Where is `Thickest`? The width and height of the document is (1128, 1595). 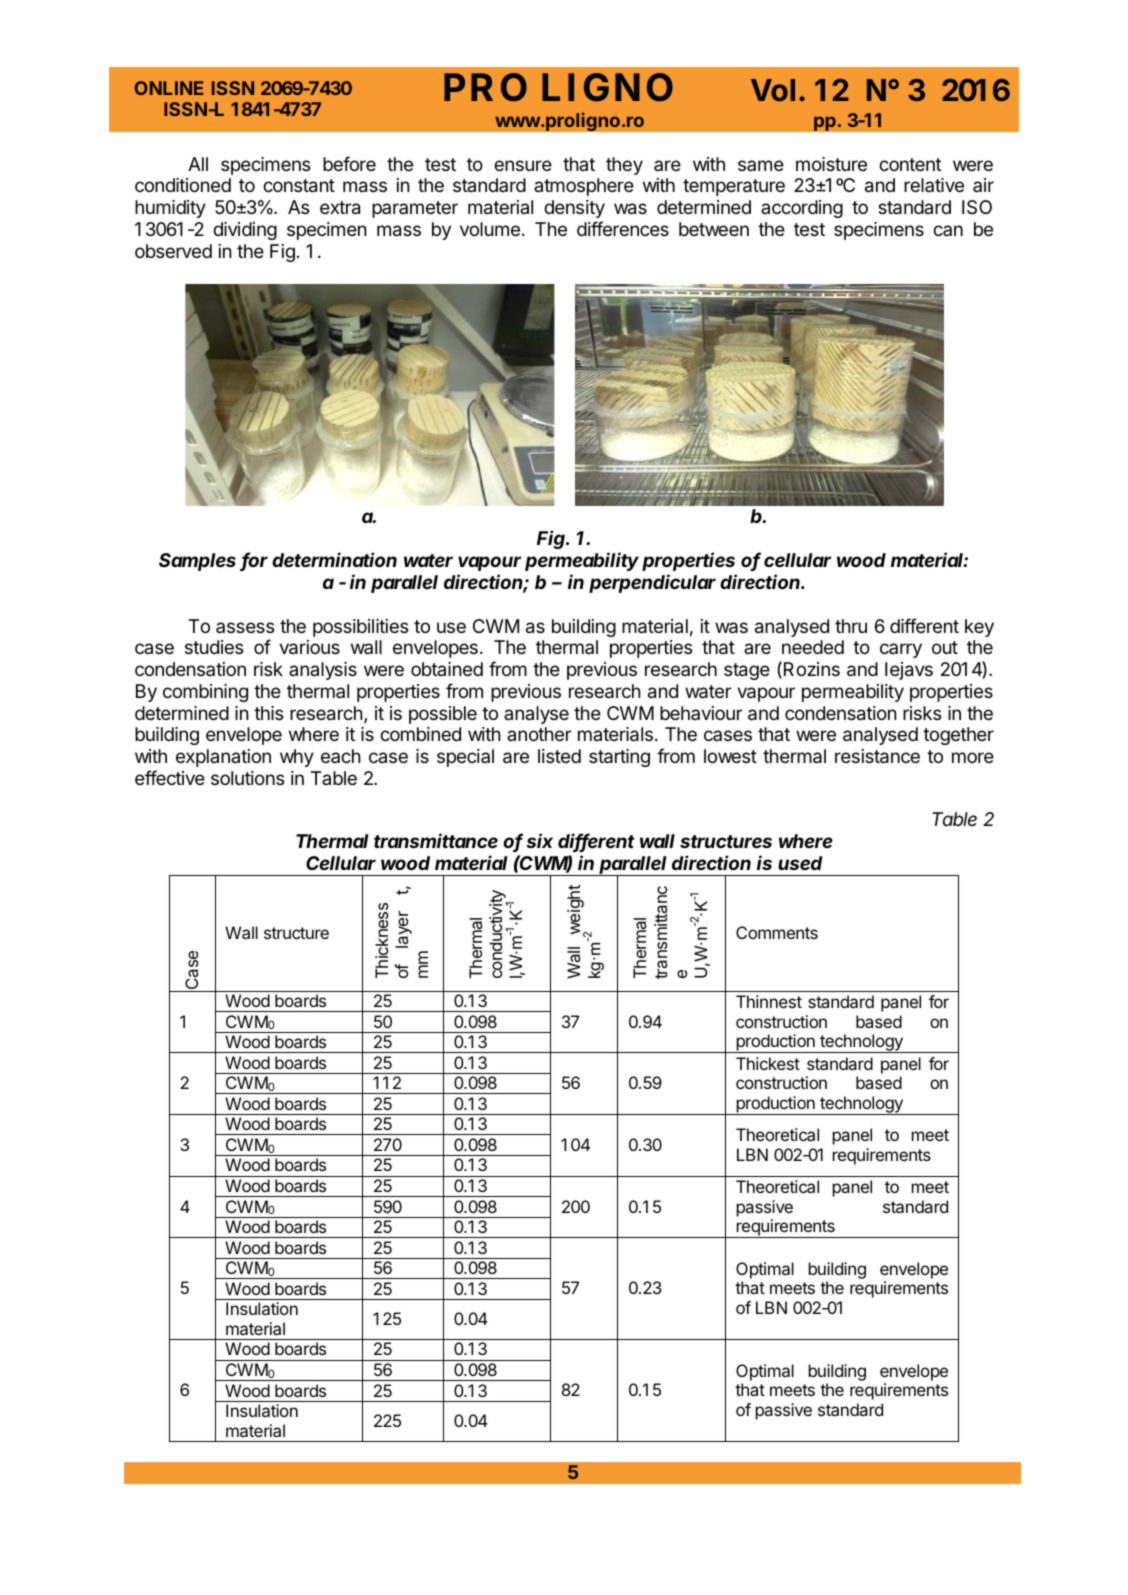 Thickest is located at coordinates (768, 1063).
